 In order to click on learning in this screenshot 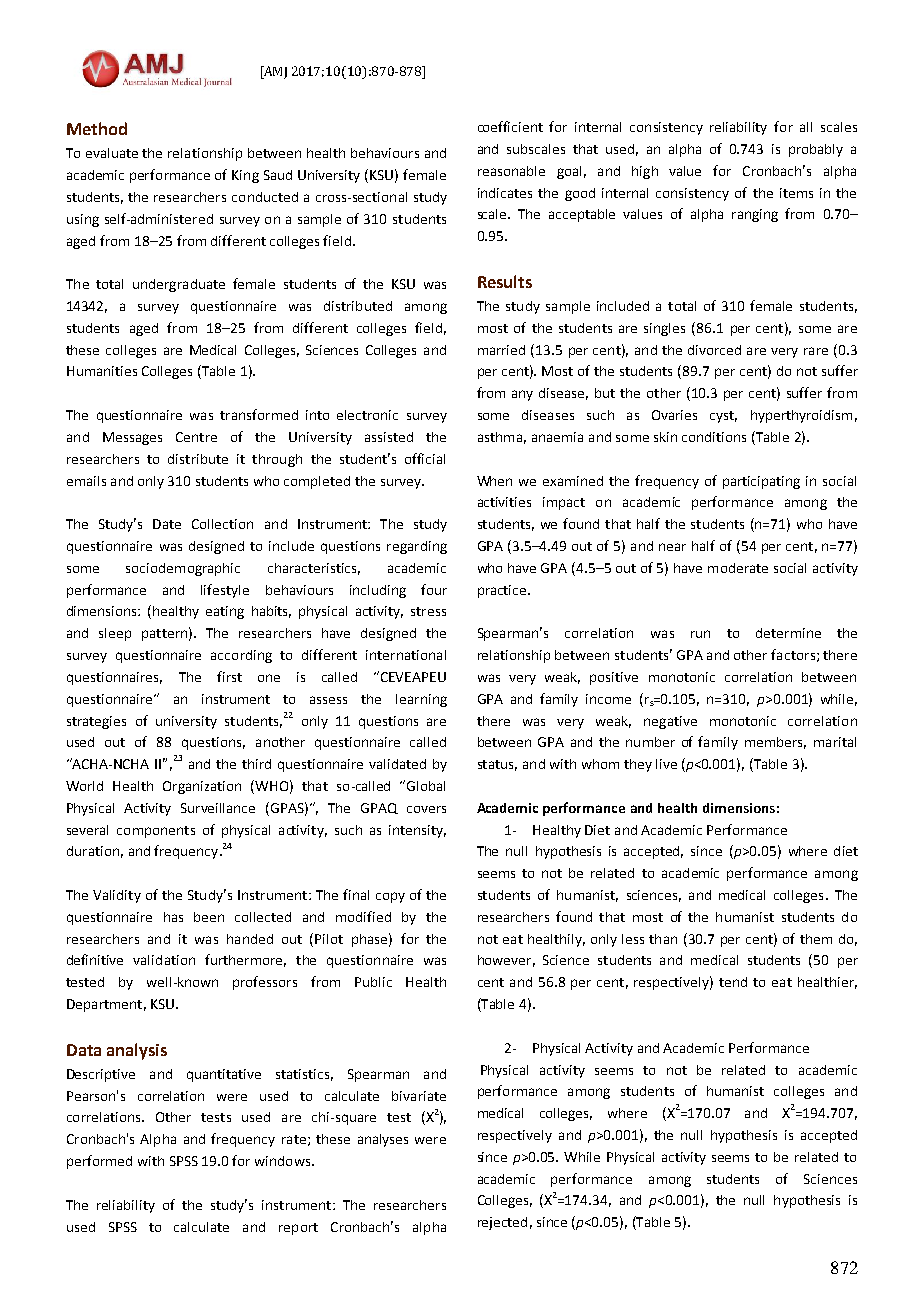, I will do `click(421, 700)`.
